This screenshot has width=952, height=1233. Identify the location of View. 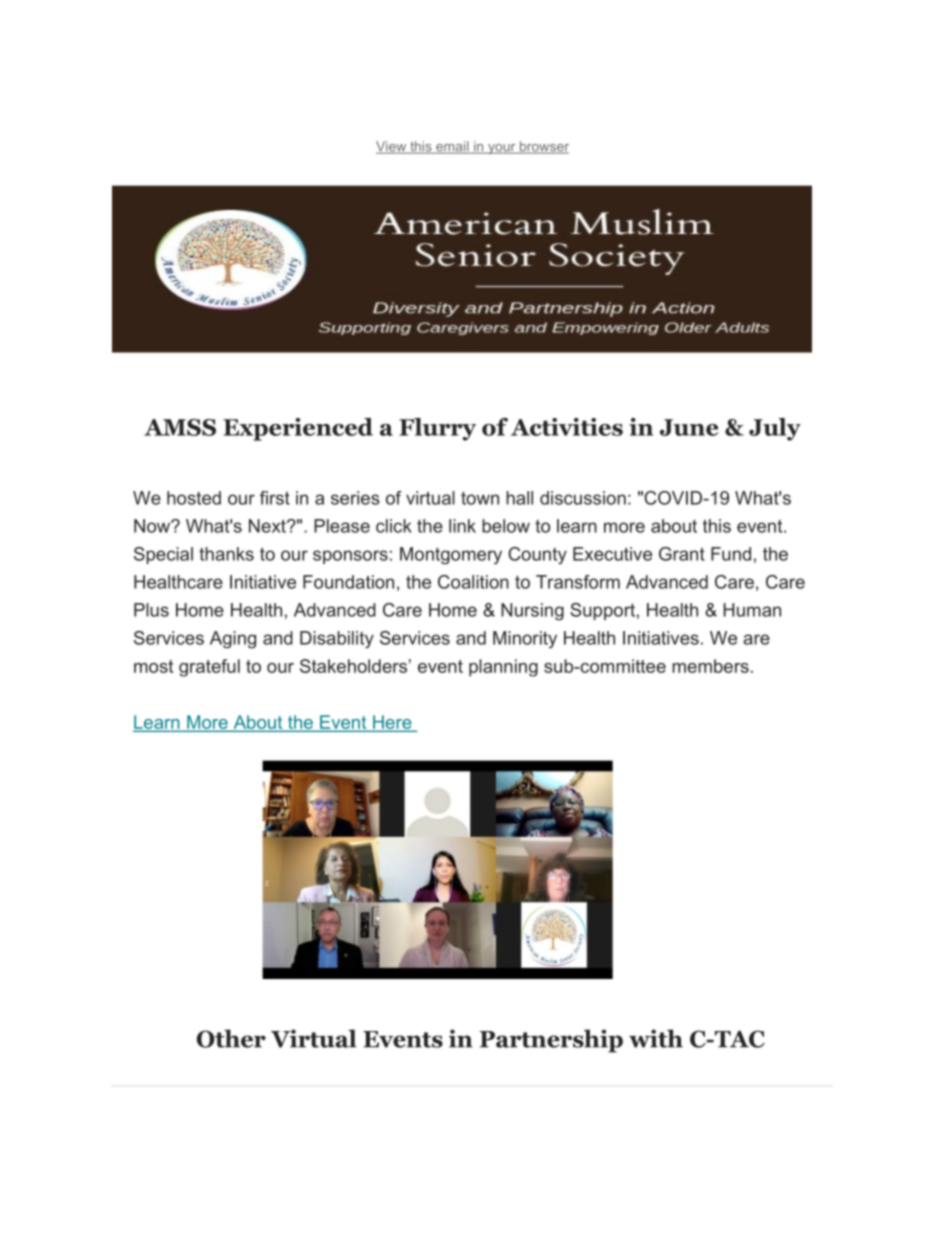
(392, 147).
